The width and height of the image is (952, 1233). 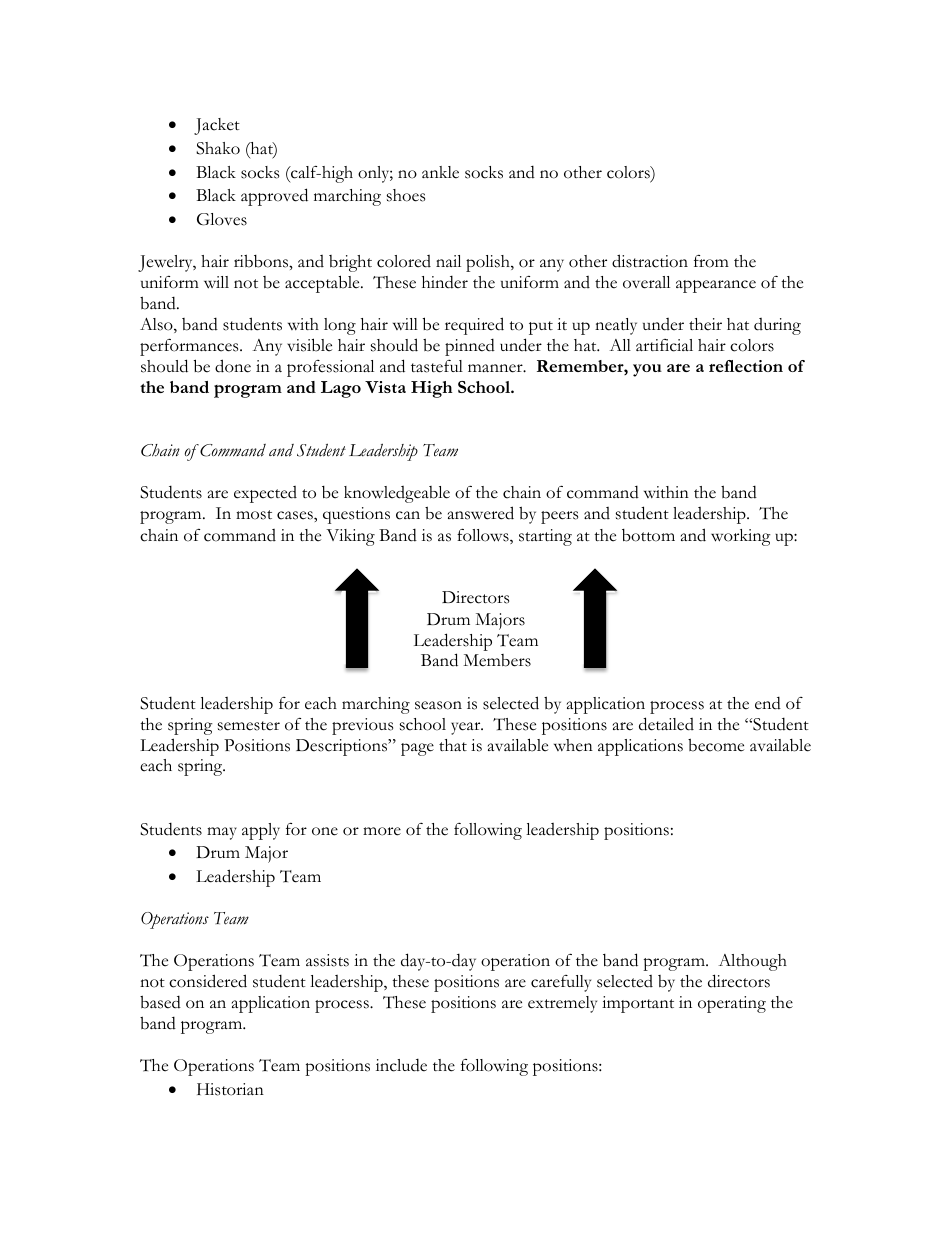 I want to click on ankle, so click(x=440, y=172).
